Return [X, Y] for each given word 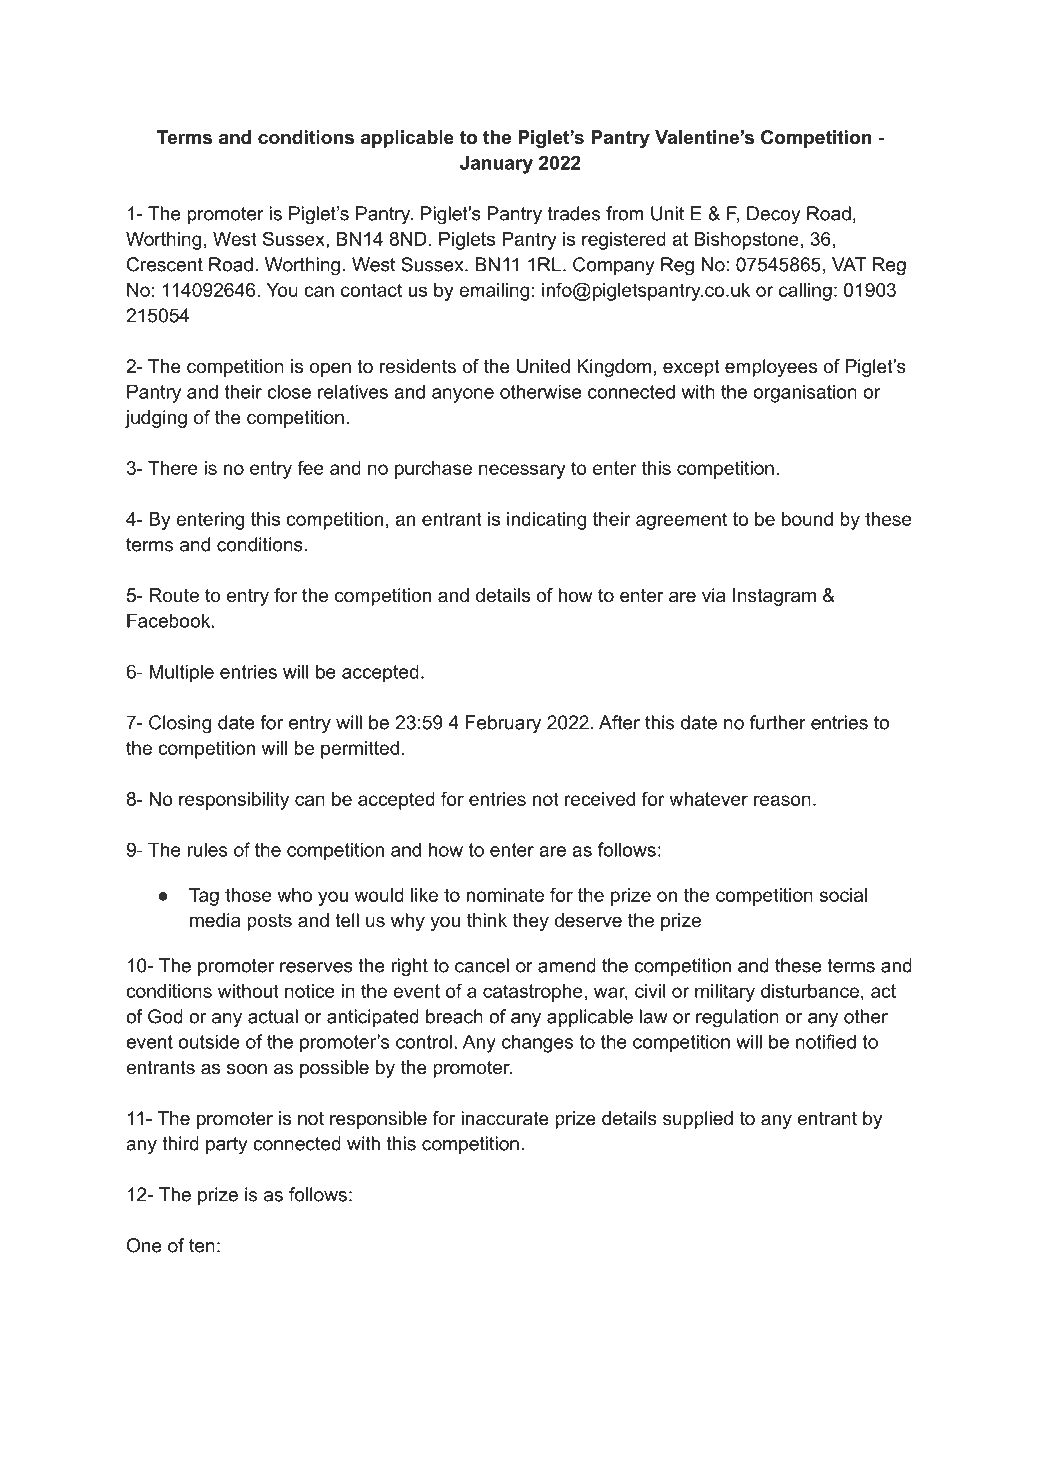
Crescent [165, 264]
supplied [698, 1120]
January [496, 164]
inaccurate [505, 1118]
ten [202, 1246]
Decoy [774, 215]
